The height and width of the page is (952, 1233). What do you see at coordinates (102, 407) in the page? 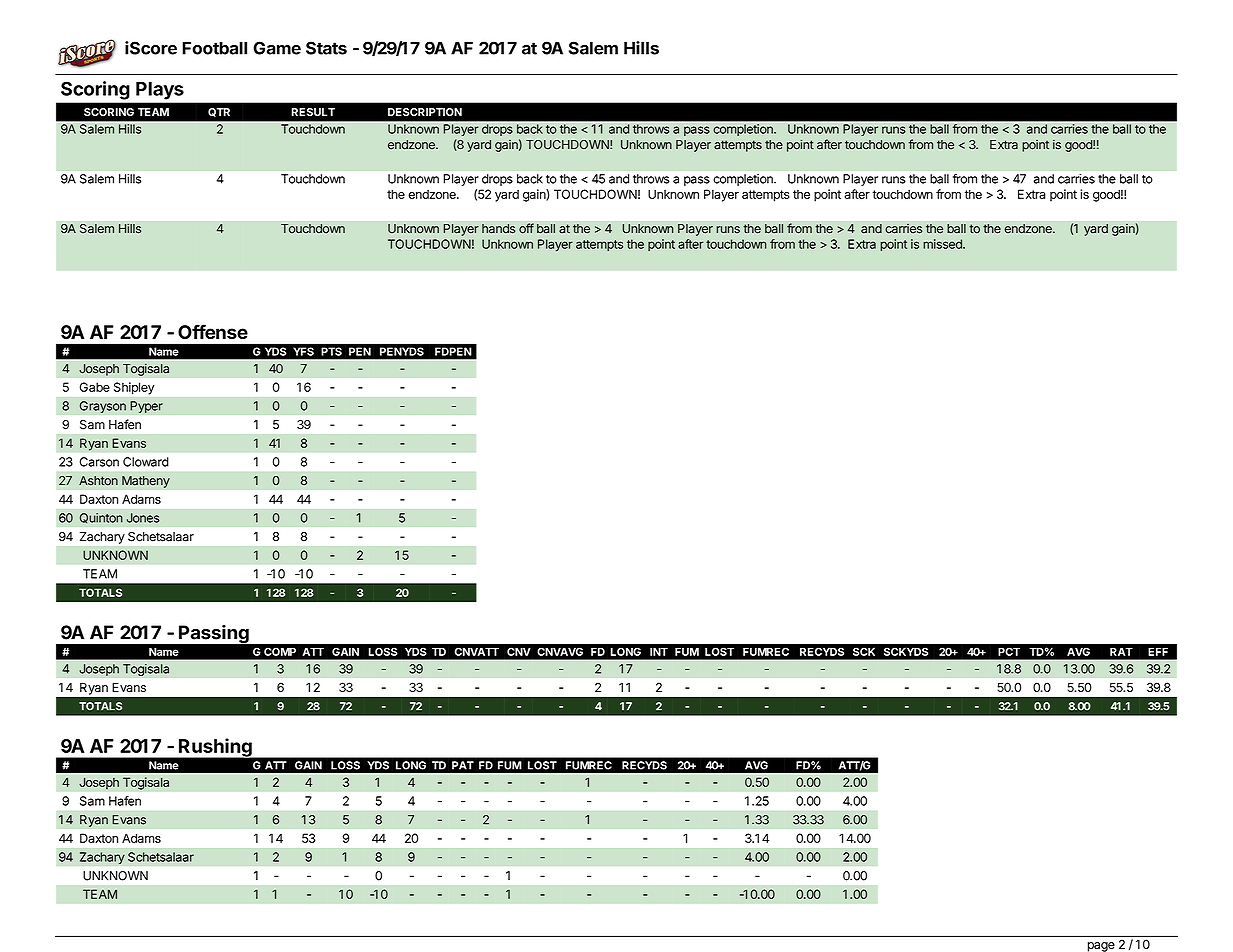
I see `Grayson` at bounding box center [102, 407].
